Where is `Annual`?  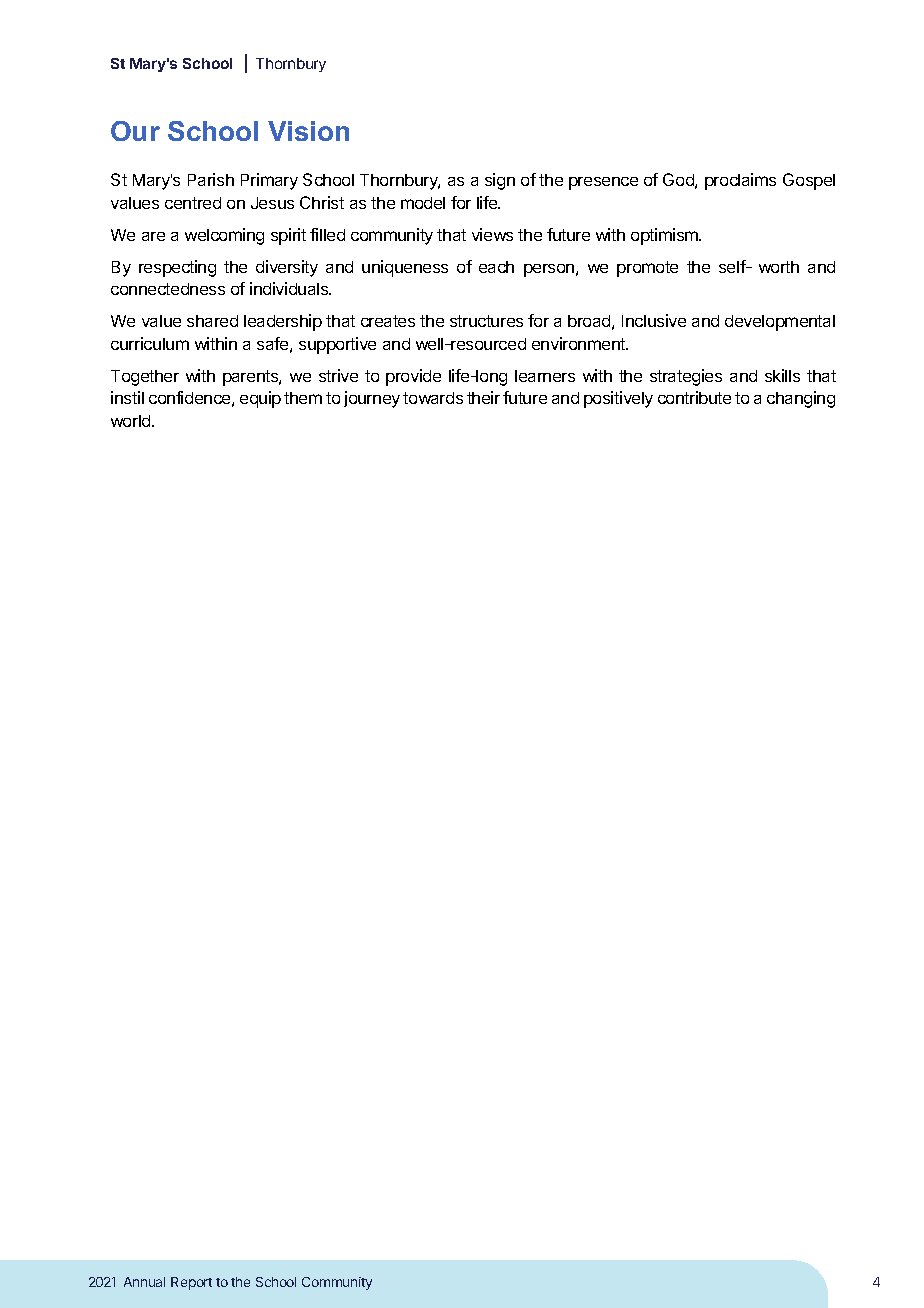
Annual is located at coordinates (144, 1282).
